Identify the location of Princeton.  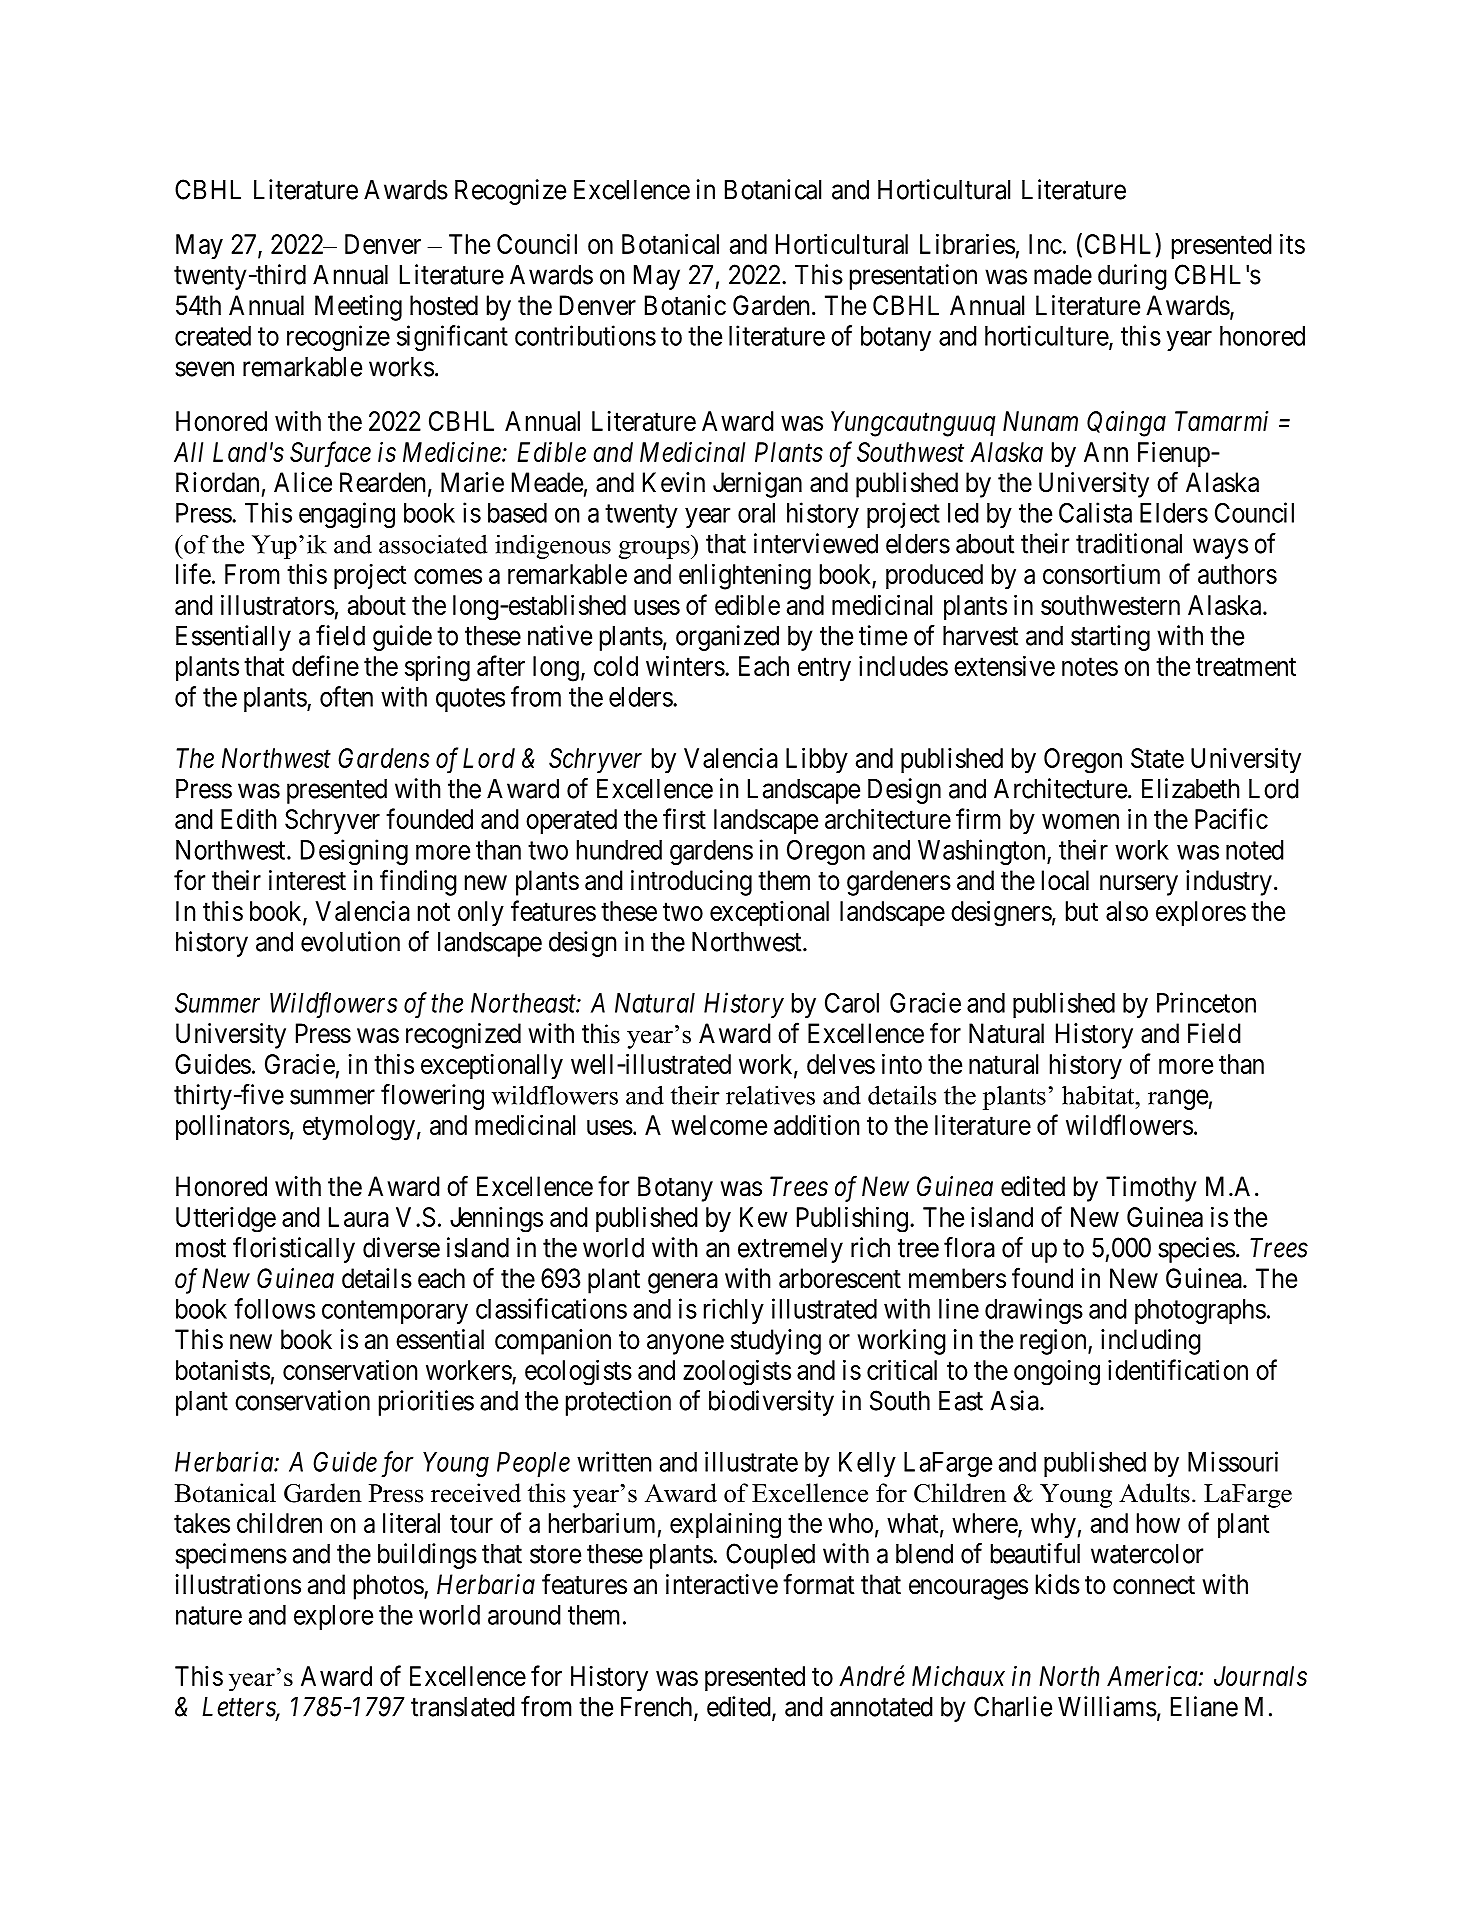
(1206, 1002).
